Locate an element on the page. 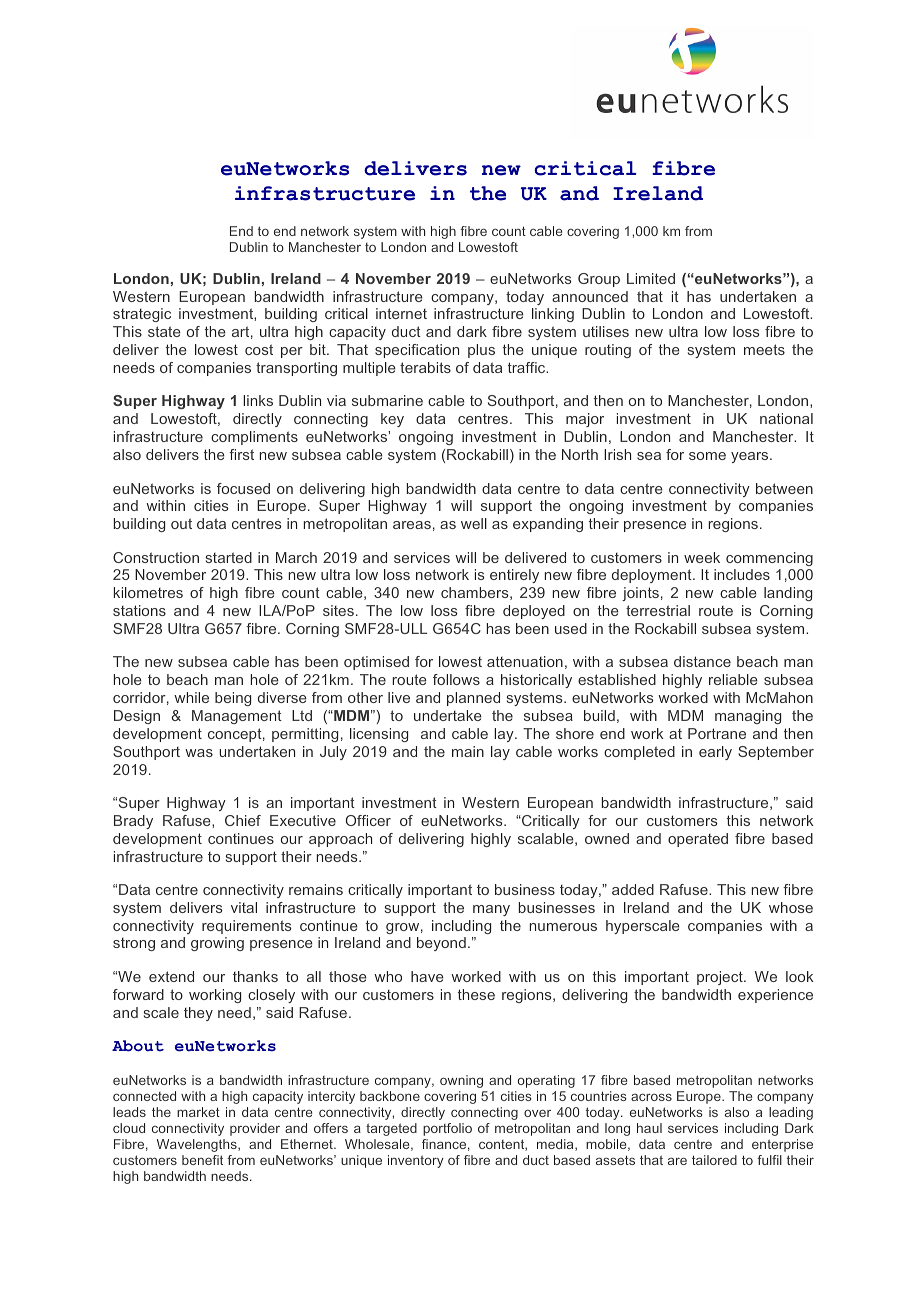 This document has width=924, height=1308. beyond is located at coordinates (441, 944).
